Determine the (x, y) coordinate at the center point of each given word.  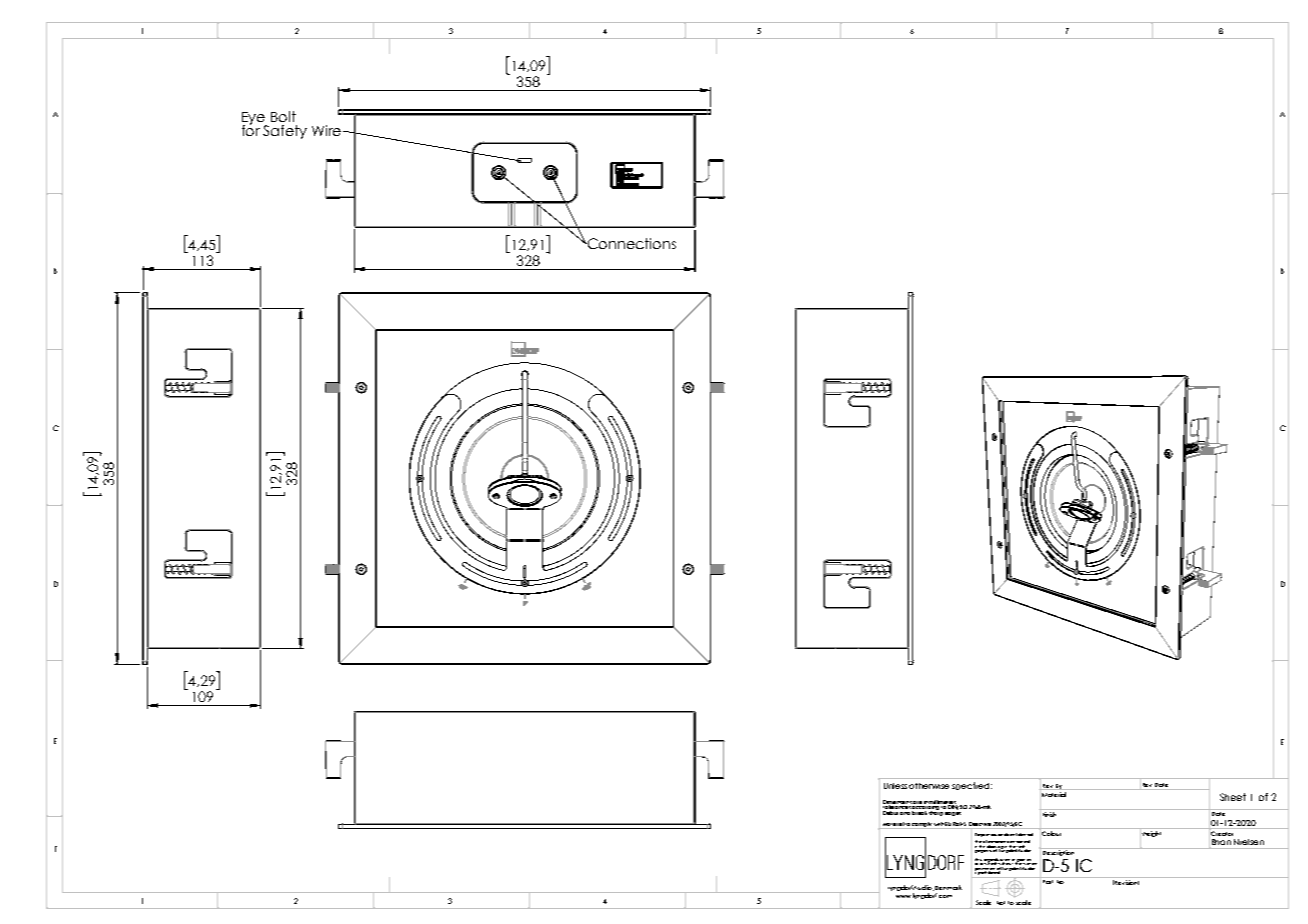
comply (922, 825)
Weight (1152, 833)
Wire (328, 130)
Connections (631, 243)
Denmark (948, 887)
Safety (285, 132)
